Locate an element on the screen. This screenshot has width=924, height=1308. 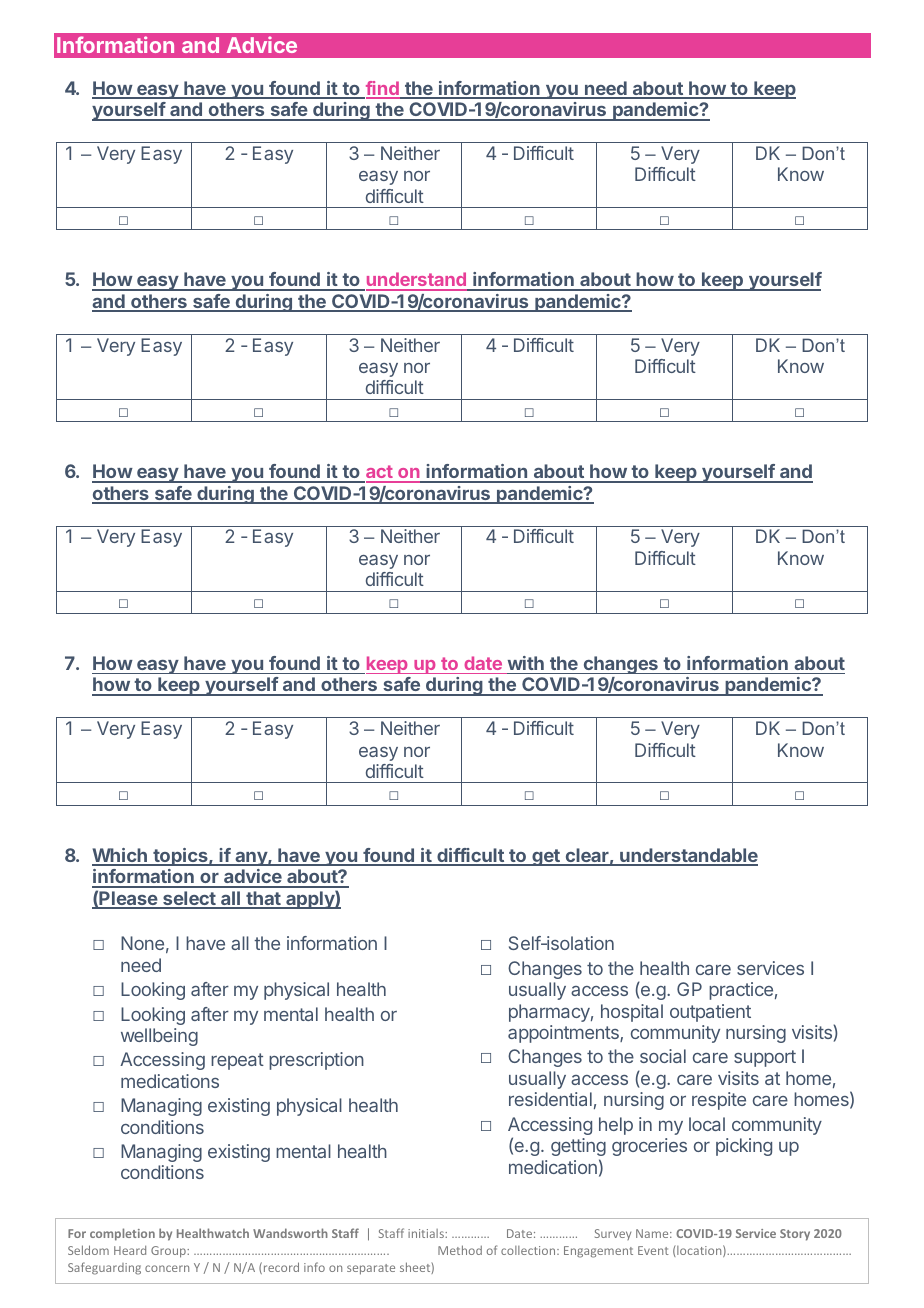
outpatient is located at coordinates (710, 1013).
